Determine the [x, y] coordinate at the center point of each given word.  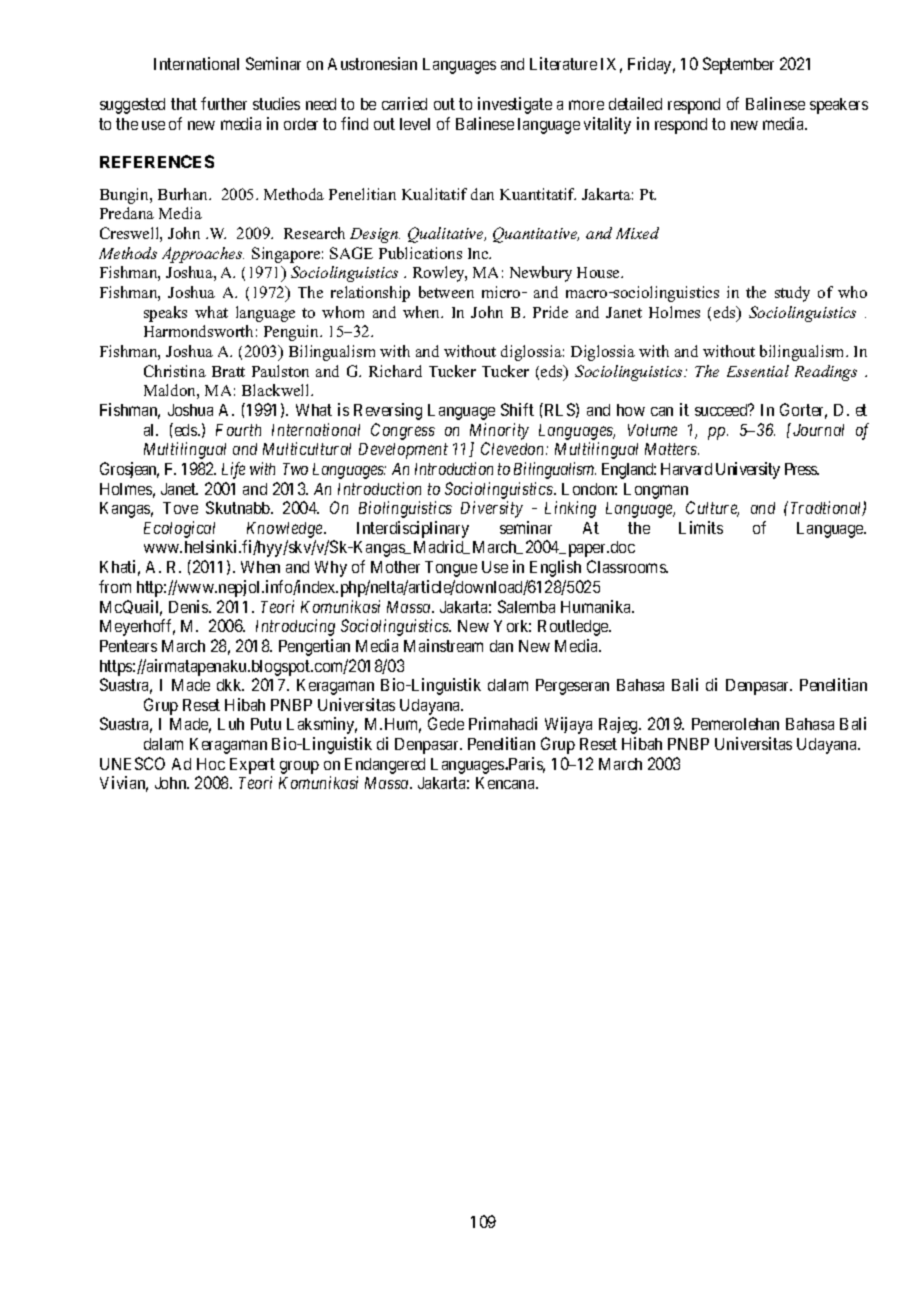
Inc [479, 253]
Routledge [574, 628]
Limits [701, 527]
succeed [722, 410]
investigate [515, 105]
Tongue [451, 569]
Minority [499, 431]
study [792, 294]
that [184, 104]
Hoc [211, 764]
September [738, 65]
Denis [189, 606]
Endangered [385, 766]
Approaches [203, 255]
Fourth [238, 430]
